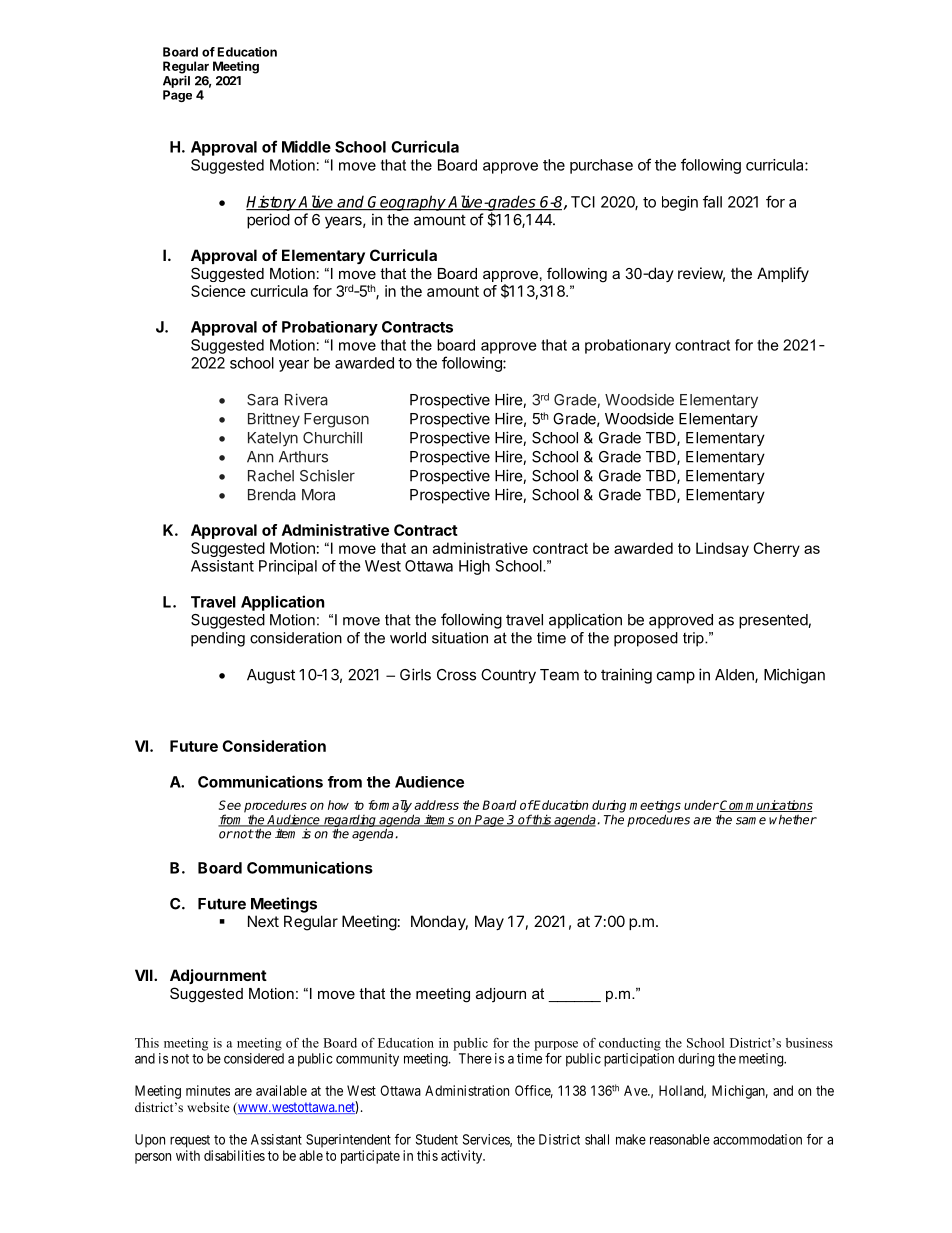  Describe the element at coordinates (701, 805) in the screenshot. I see `under` at that location.
